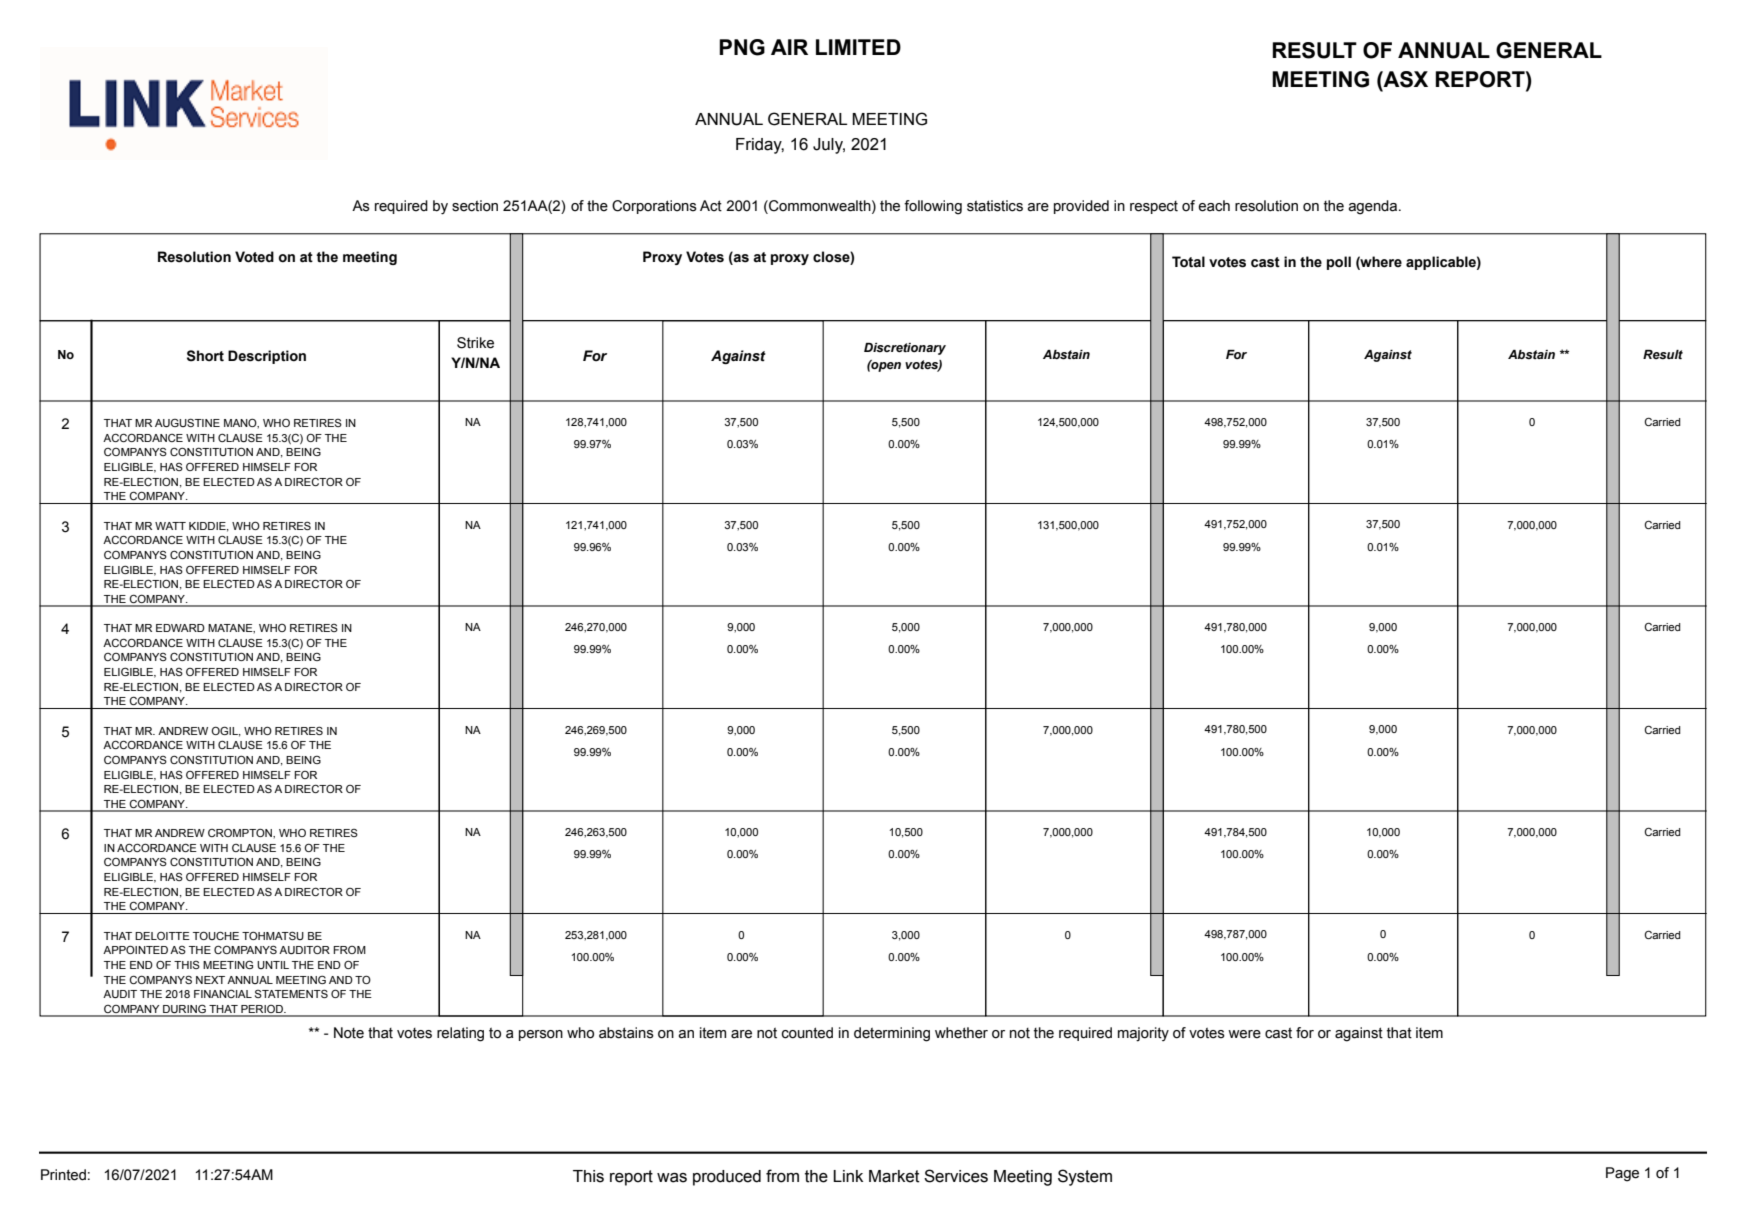  I want to click on counted, so click(807, 1033).
